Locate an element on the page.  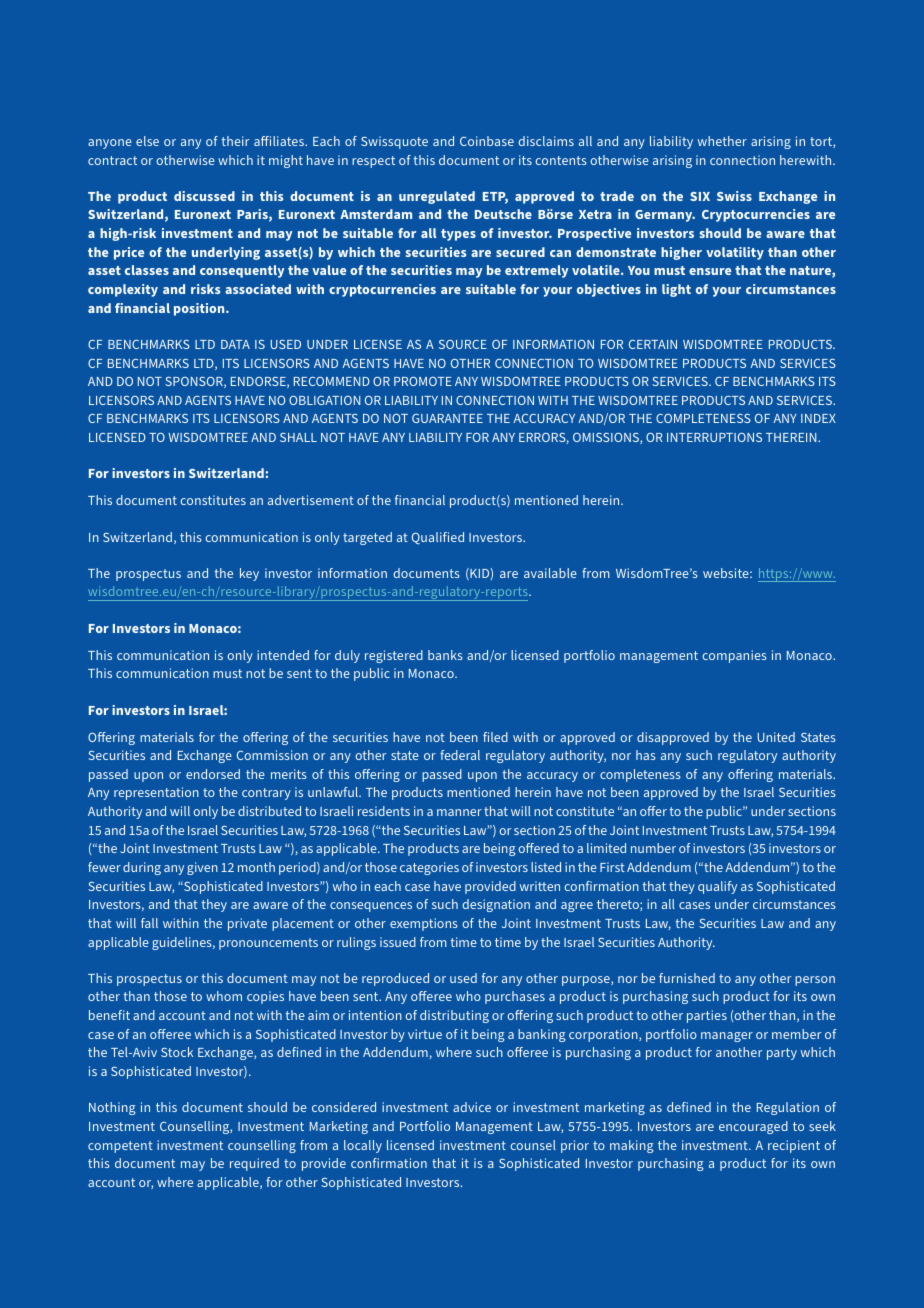
discussed is located at coordinates (204, 196).
